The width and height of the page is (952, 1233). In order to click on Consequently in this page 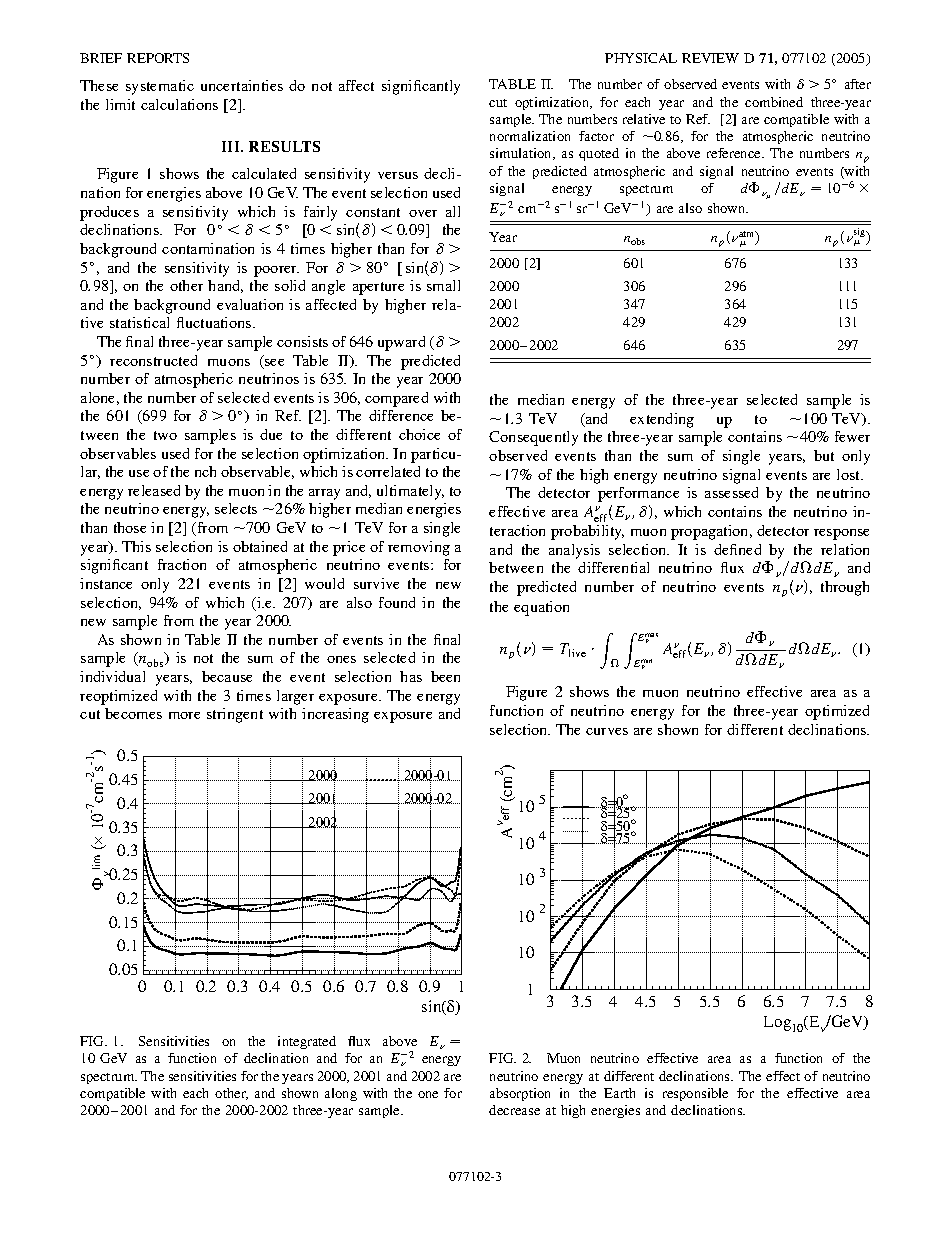, I will do `click(533, 438)`.
